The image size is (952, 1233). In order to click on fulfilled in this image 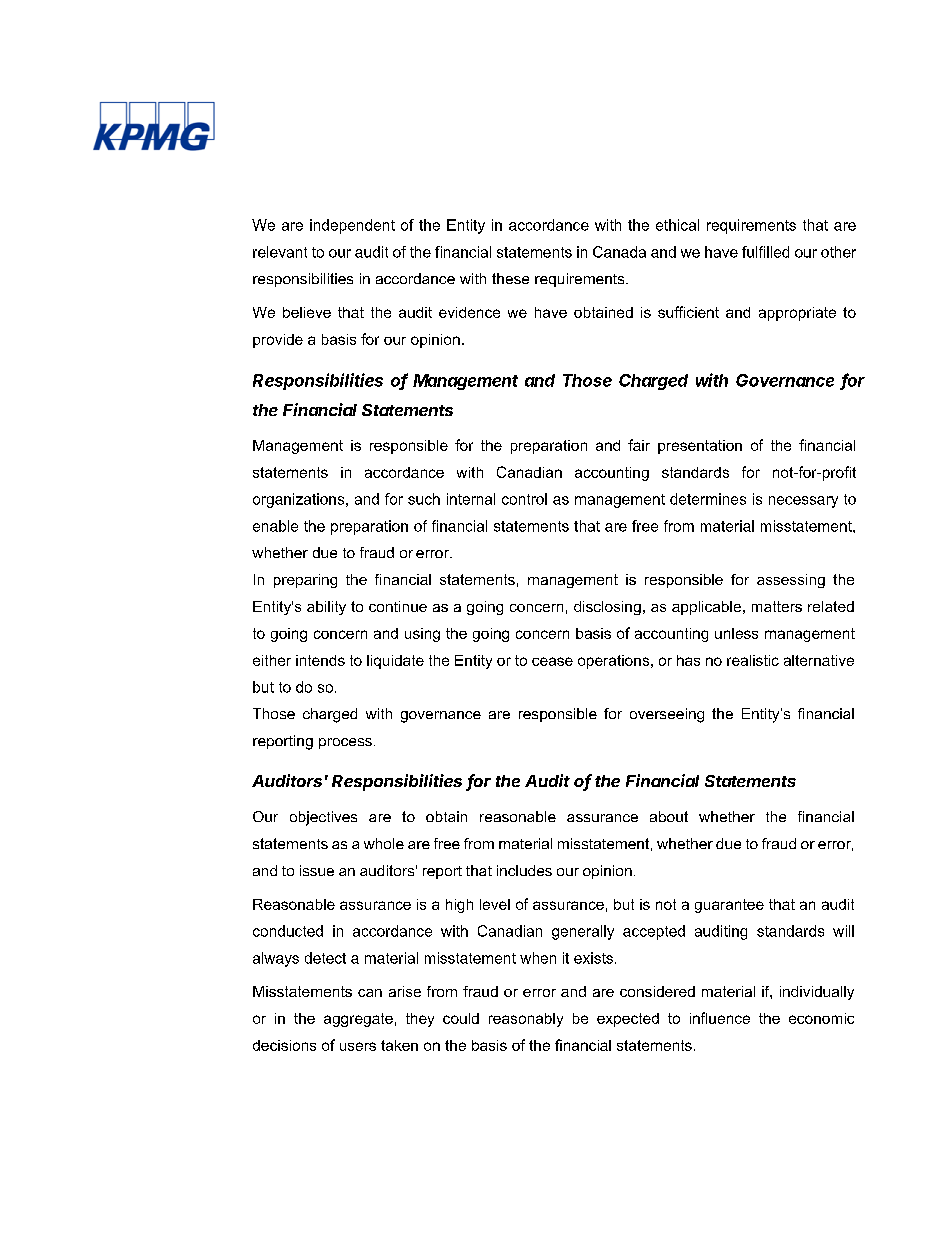, I will do `click(765, 252)`.
